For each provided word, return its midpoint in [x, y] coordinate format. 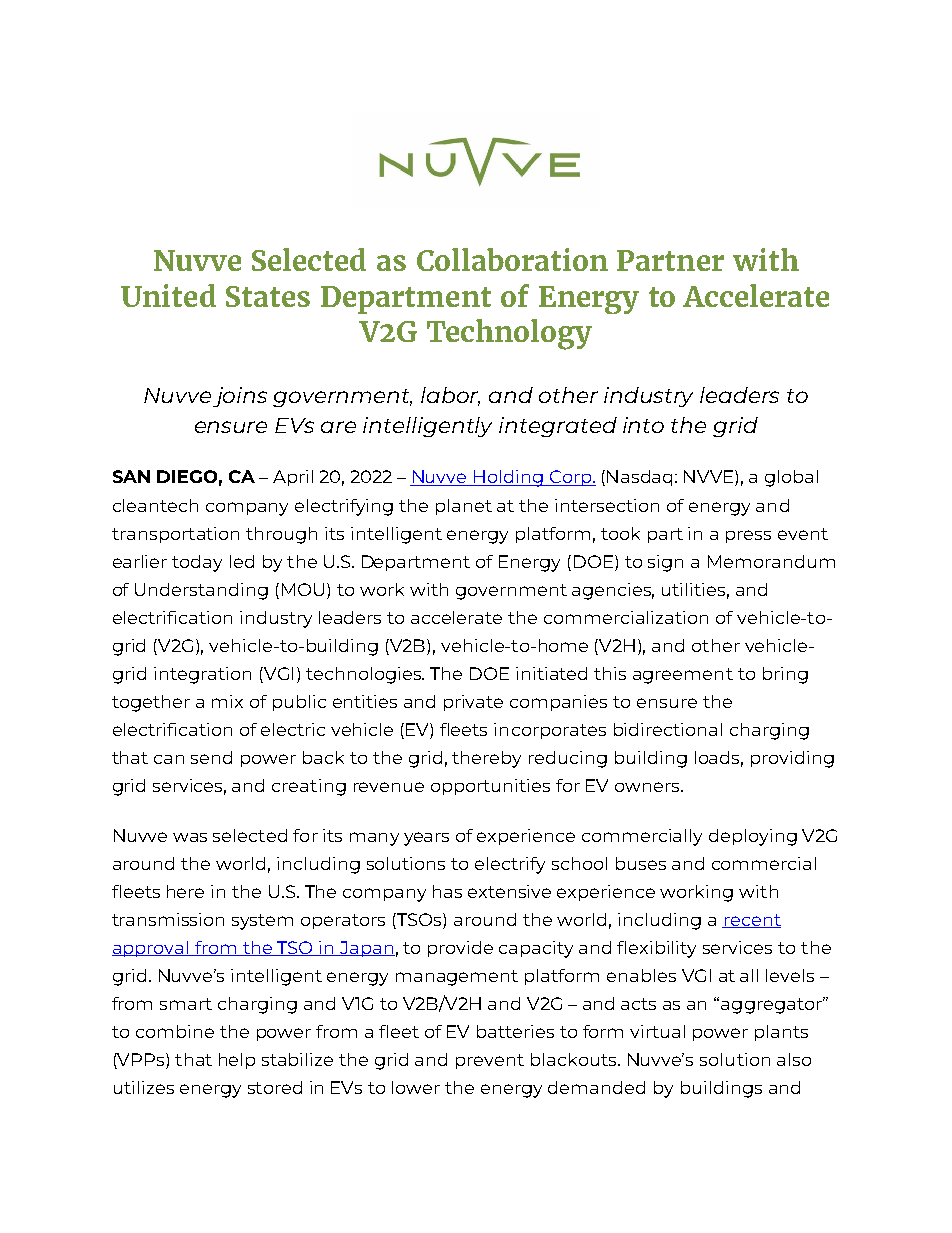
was [190, 837]
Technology [509, 334]
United [168, 295]
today [197, 563]
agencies [613, 591]
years [426, 839]
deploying [753, 837]
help [237, 1061]
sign [665, 563]
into [643, 425]
